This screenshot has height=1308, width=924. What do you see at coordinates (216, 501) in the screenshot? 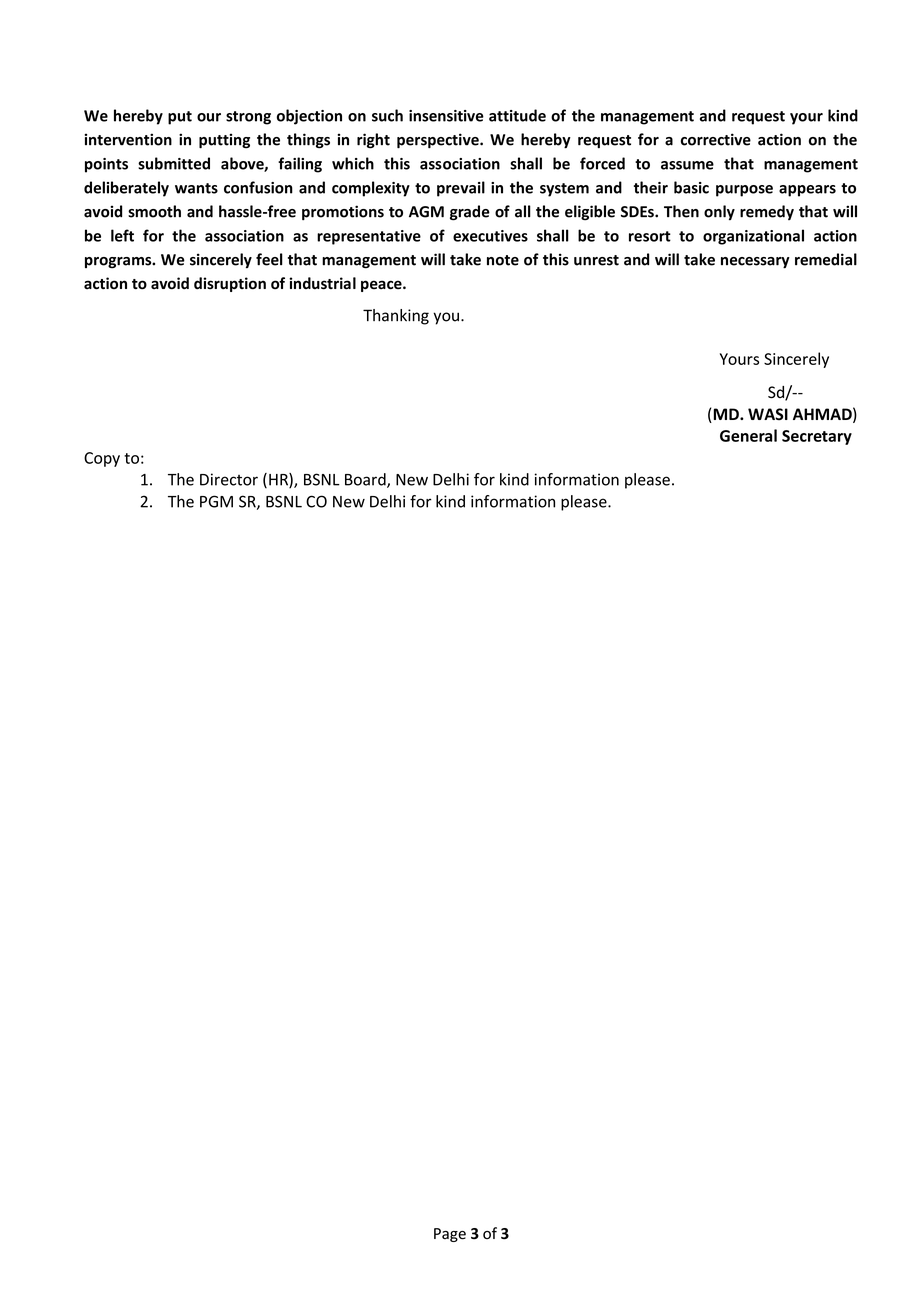
I see `PGM` at bounding box center [216, 501].
